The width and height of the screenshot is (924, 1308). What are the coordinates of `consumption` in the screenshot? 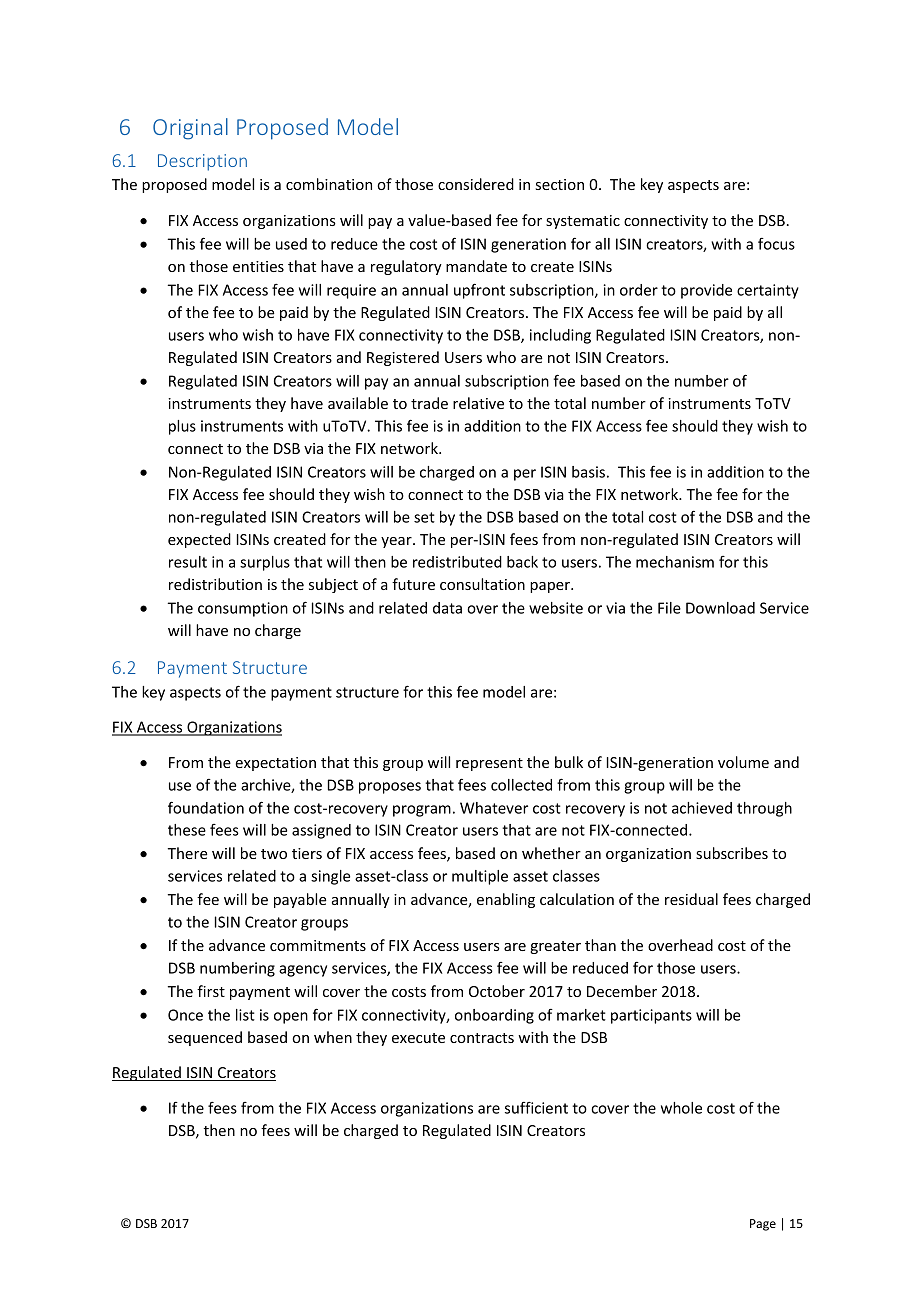 It's located at (243, 609).
